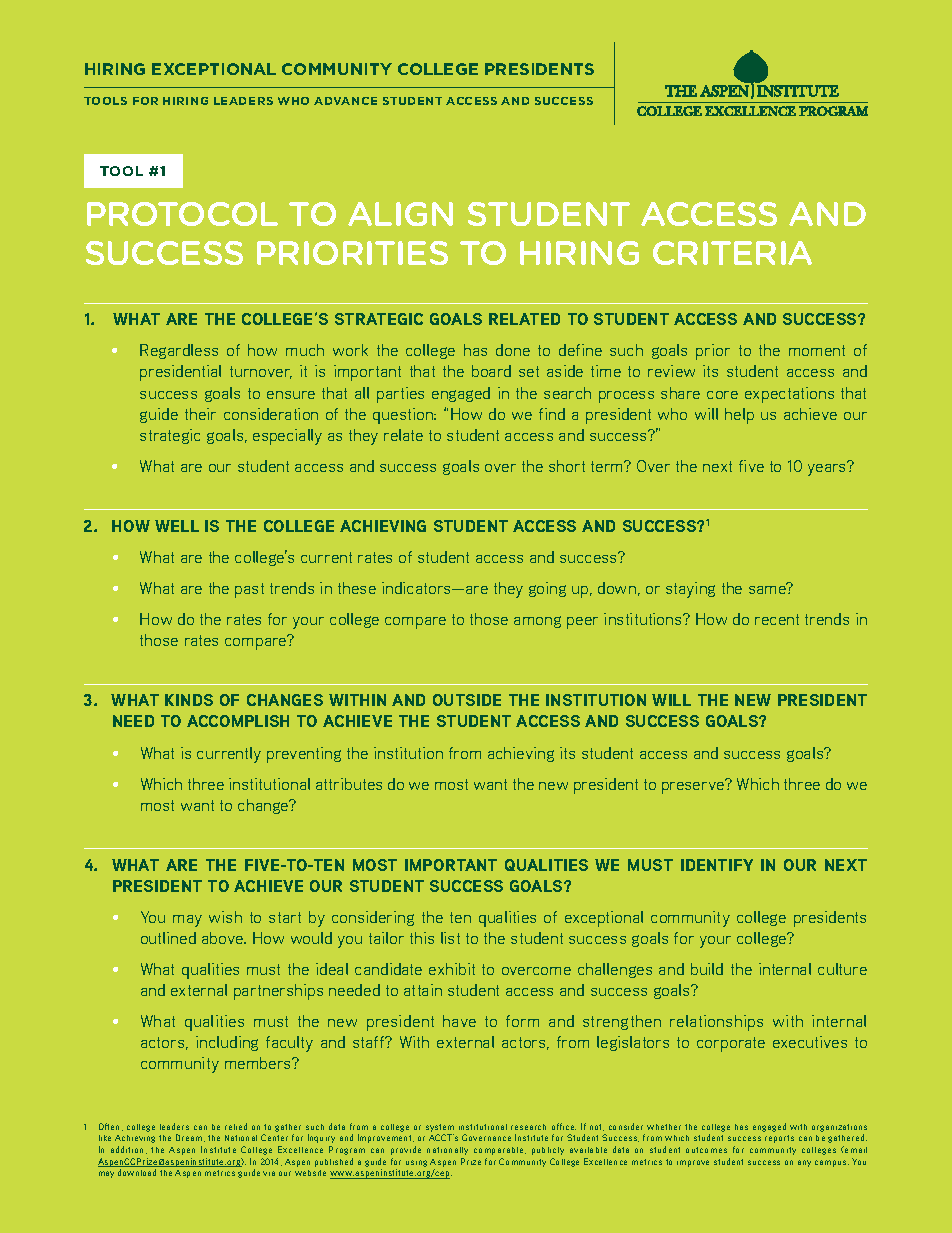 Image resolution: width=952 pixels, height=1233 pixels. What do you see at coordinates (500, 1151) in the image?
I see `comparable` at bounding box center [500, 1151].
